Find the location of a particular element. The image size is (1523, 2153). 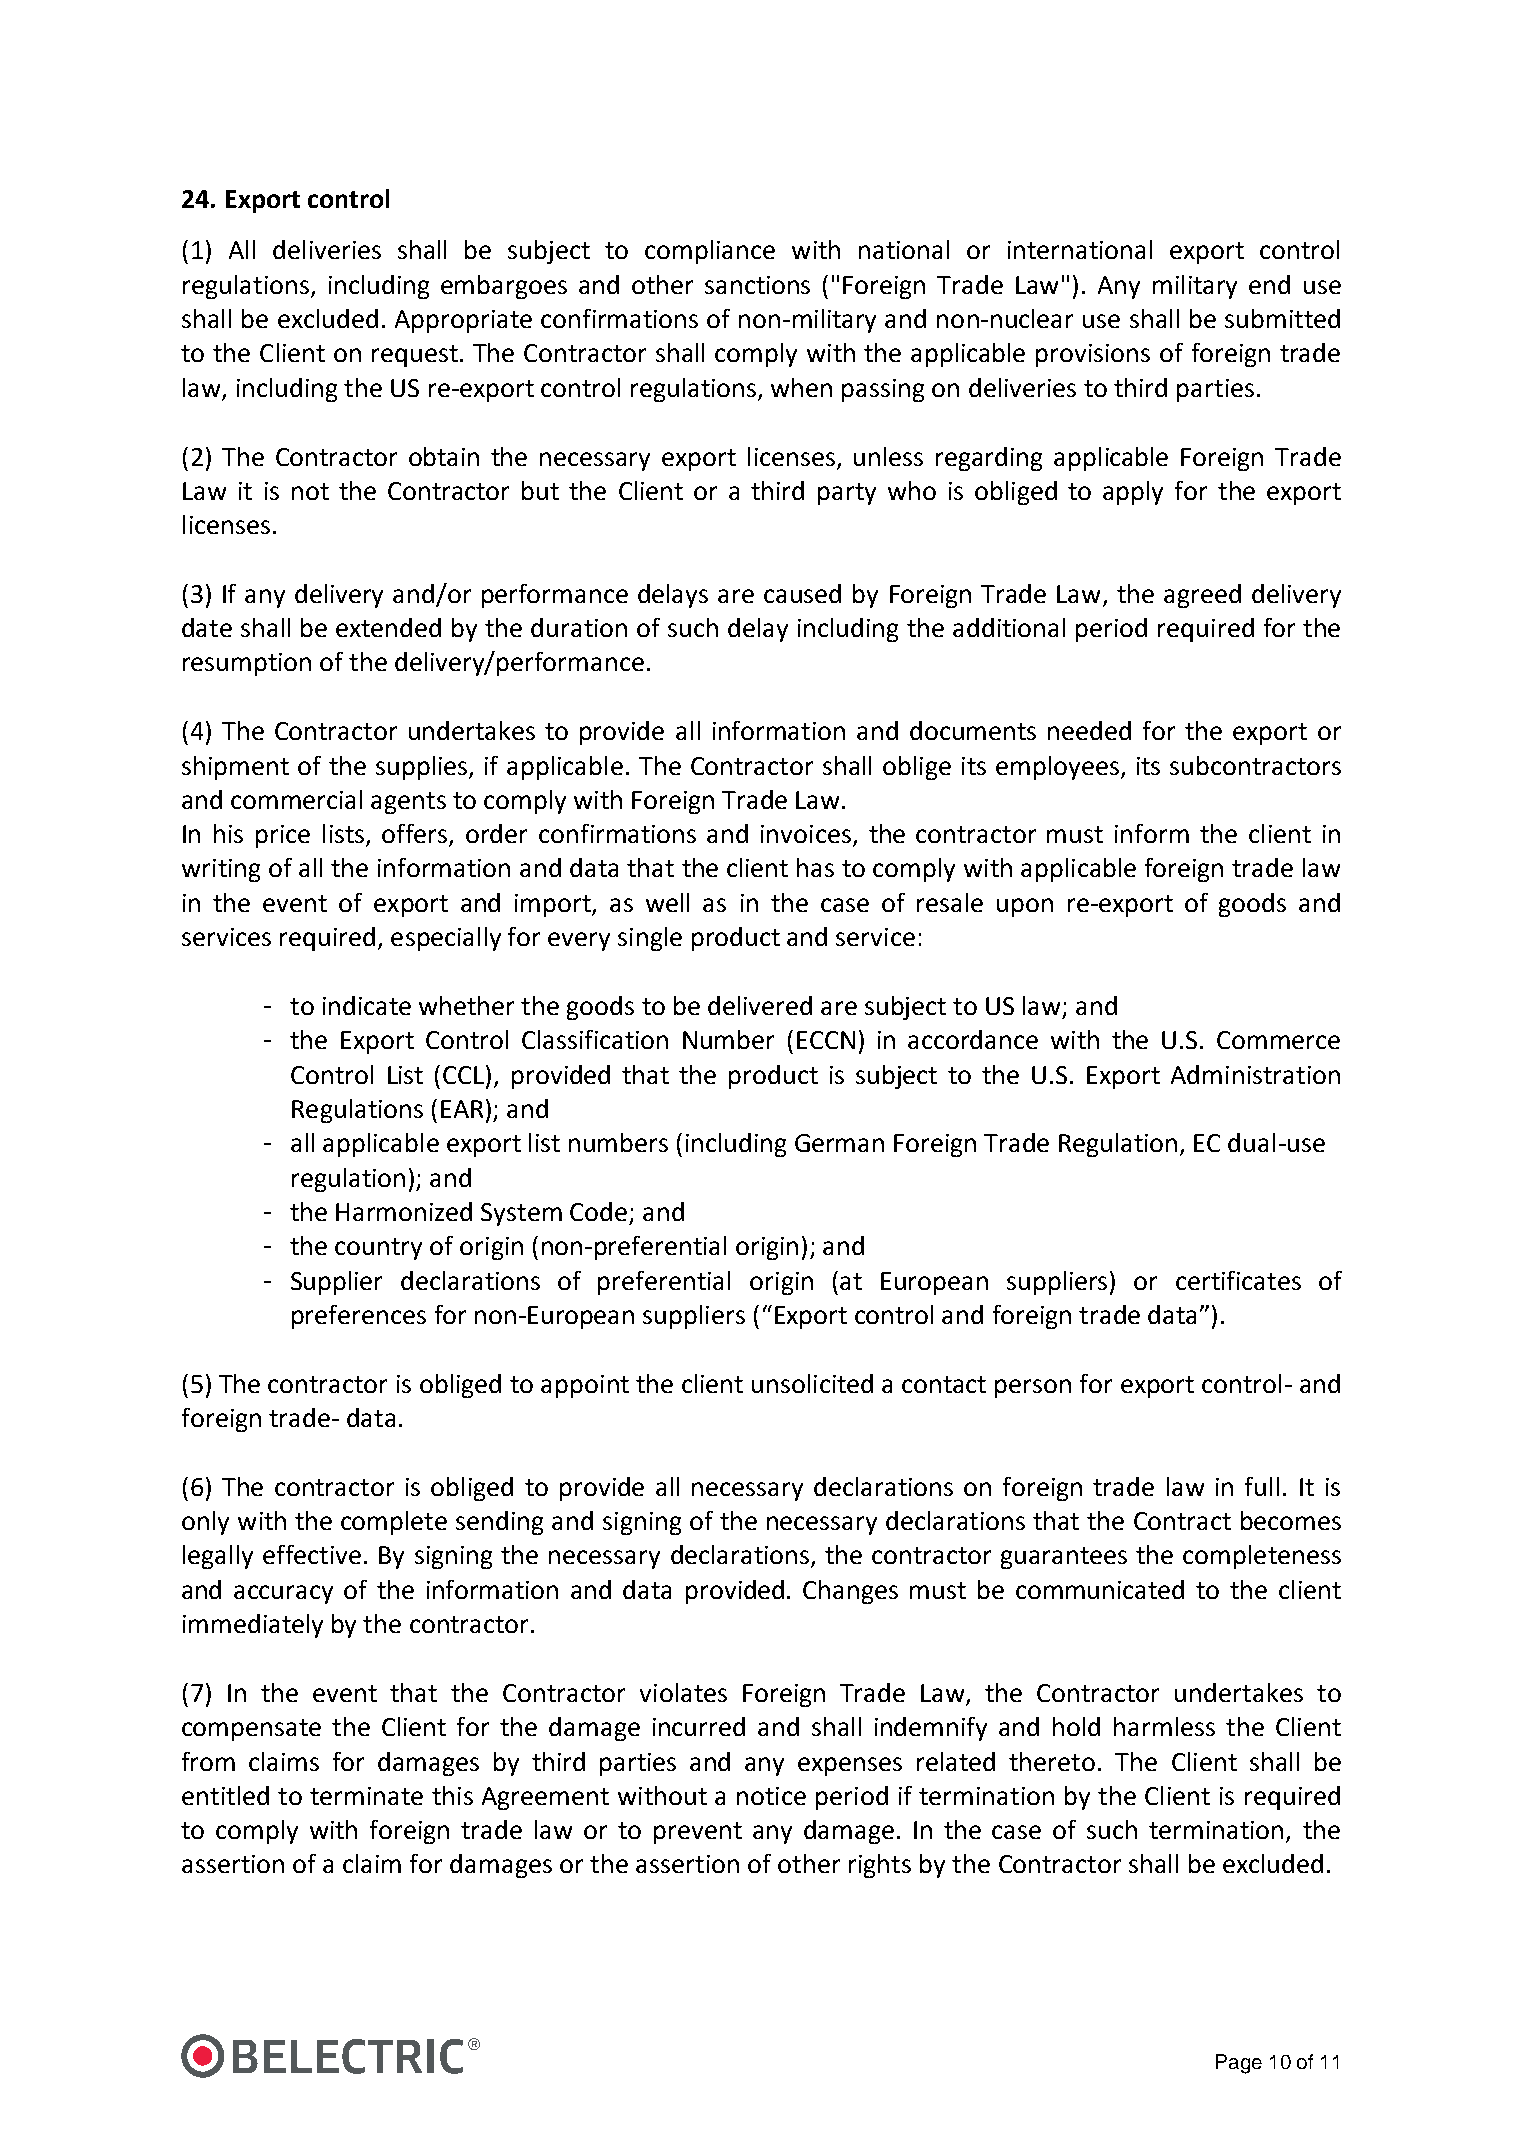

rights is located at coordinates (880, 1866).
